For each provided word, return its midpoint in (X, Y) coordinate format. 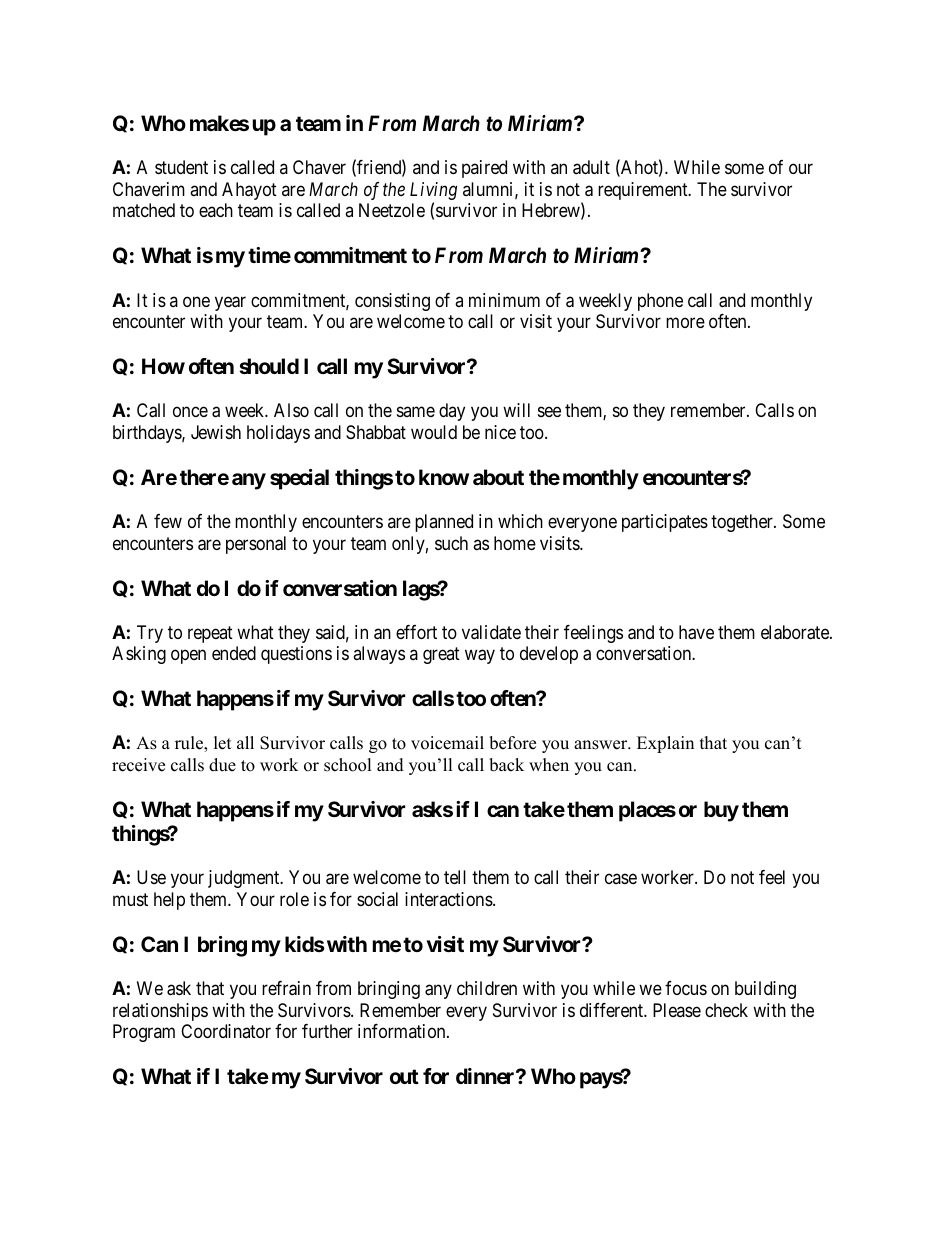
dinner (486, 1076)
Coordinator (226, 1031)
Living (433, 192)
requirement (644, 191)
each (216, 210)
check (726, 1010)
